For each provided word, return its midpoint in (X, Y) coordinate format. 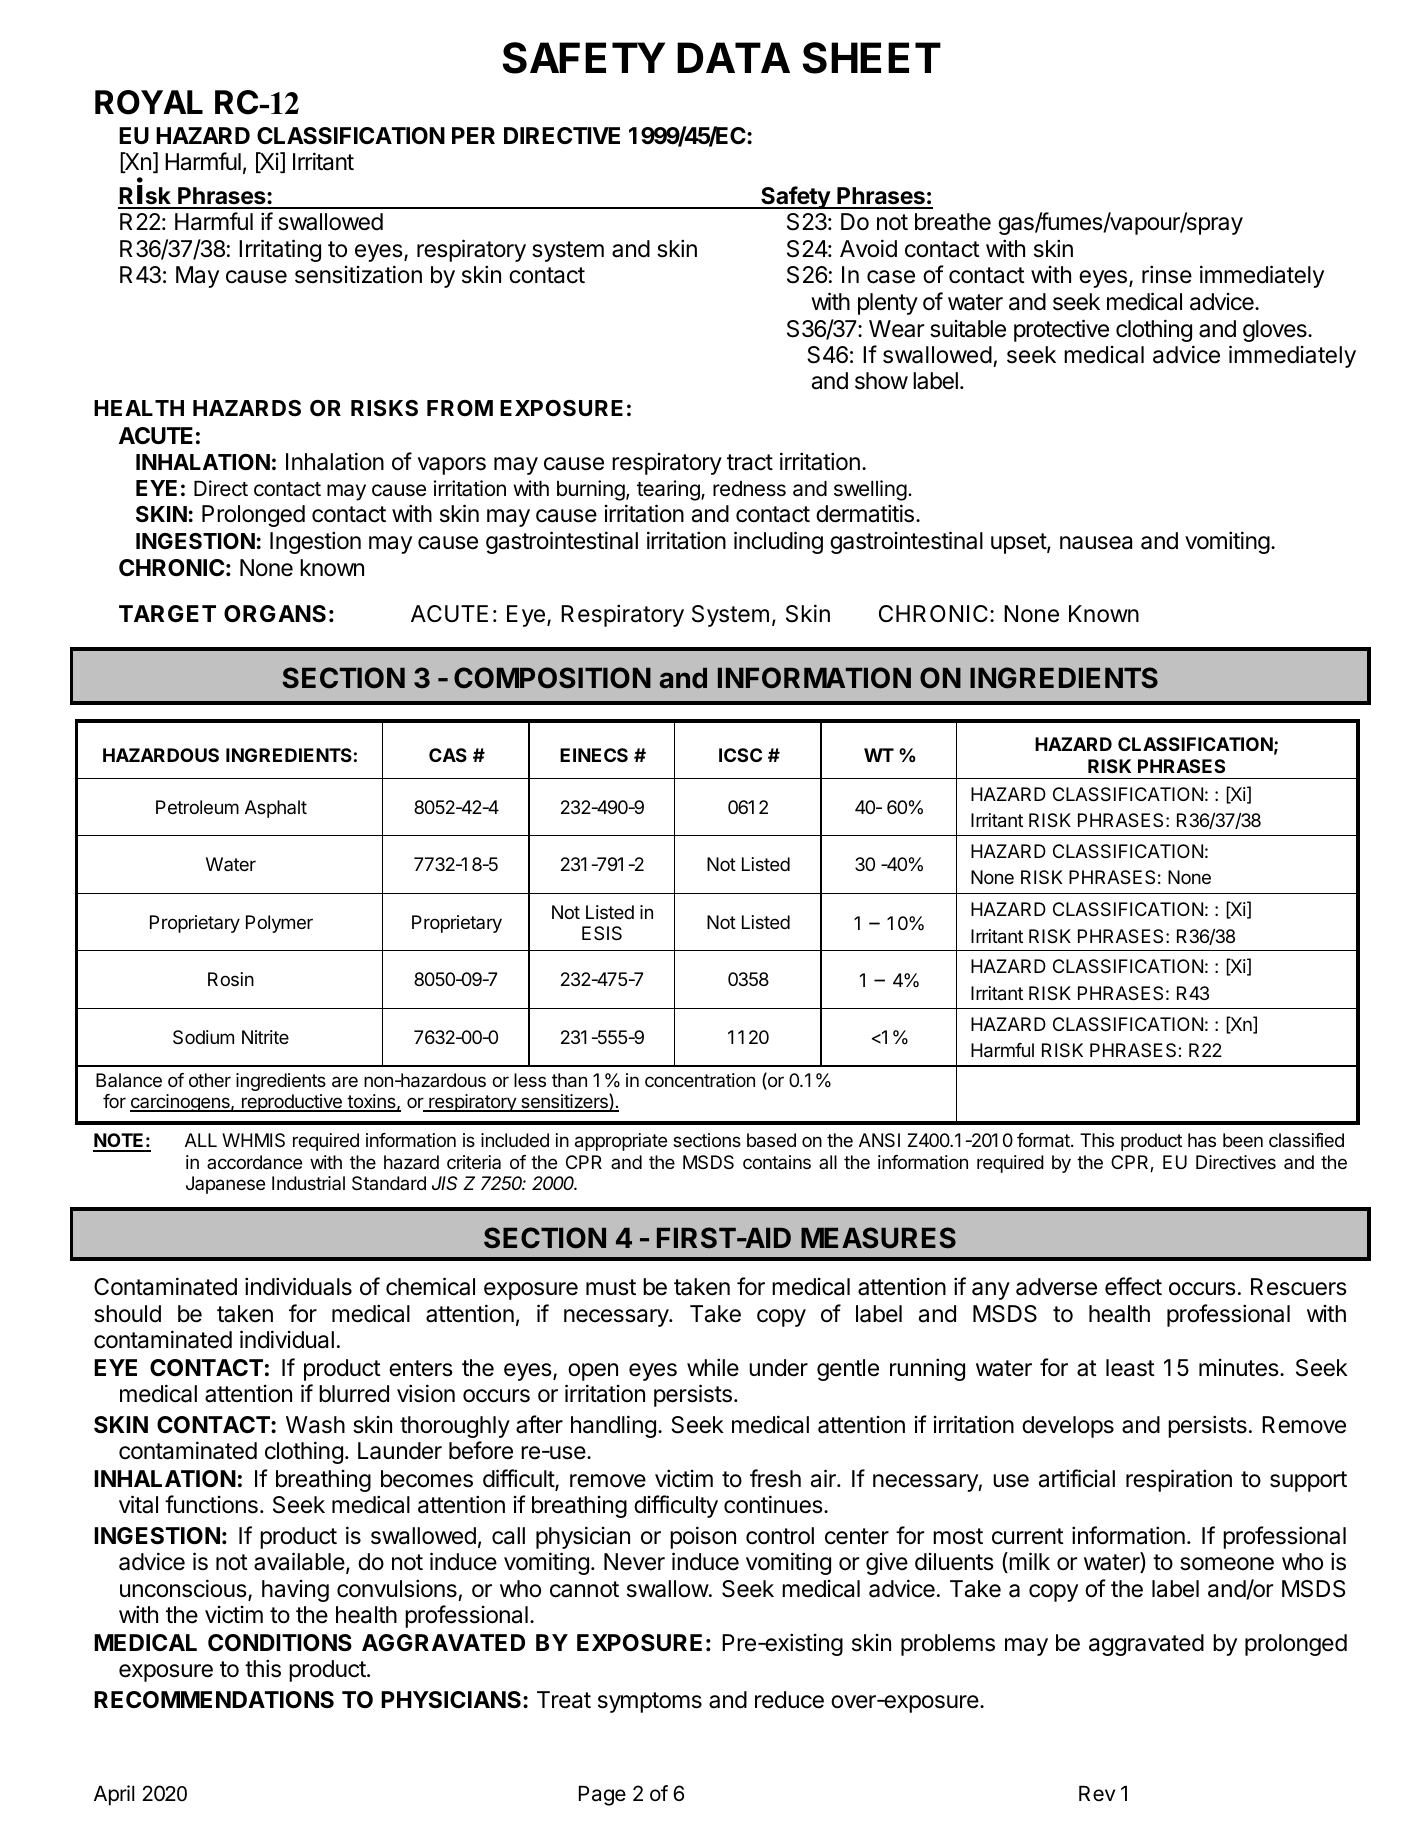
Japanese (225, 1185)
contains (777, 1162)
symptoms (650, 1702)
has (1202, 1140)
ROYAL (149, 102)
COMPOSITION (552, 678)
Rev (1097, 1793)
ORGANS (275, 614)
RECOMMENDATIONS (214, 1700)
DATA (733, 57)
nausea (1096, 543)
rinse (1167, 274)
